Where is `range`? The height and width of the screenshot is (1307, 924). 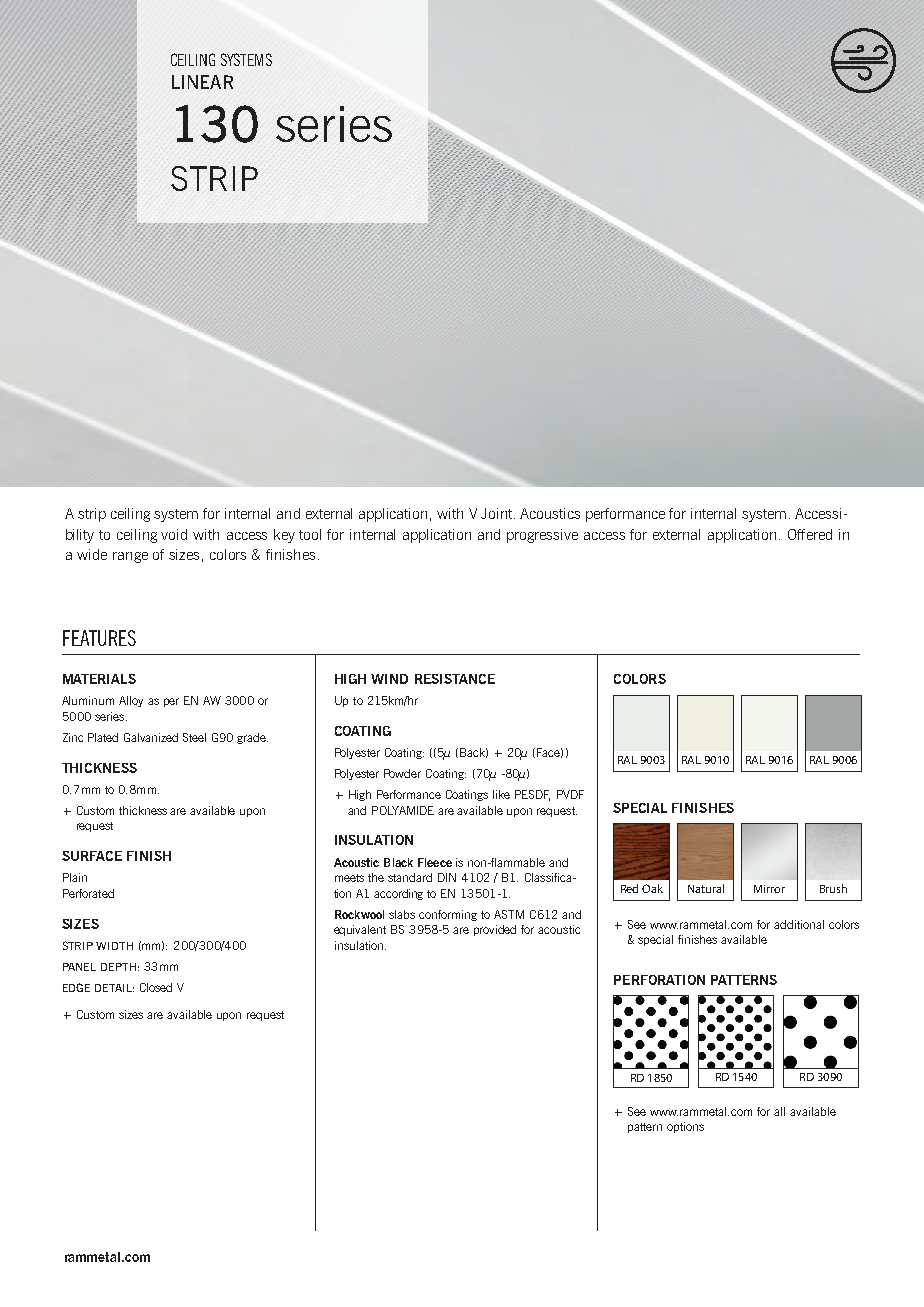 range is located at coordinates (130, 557).
